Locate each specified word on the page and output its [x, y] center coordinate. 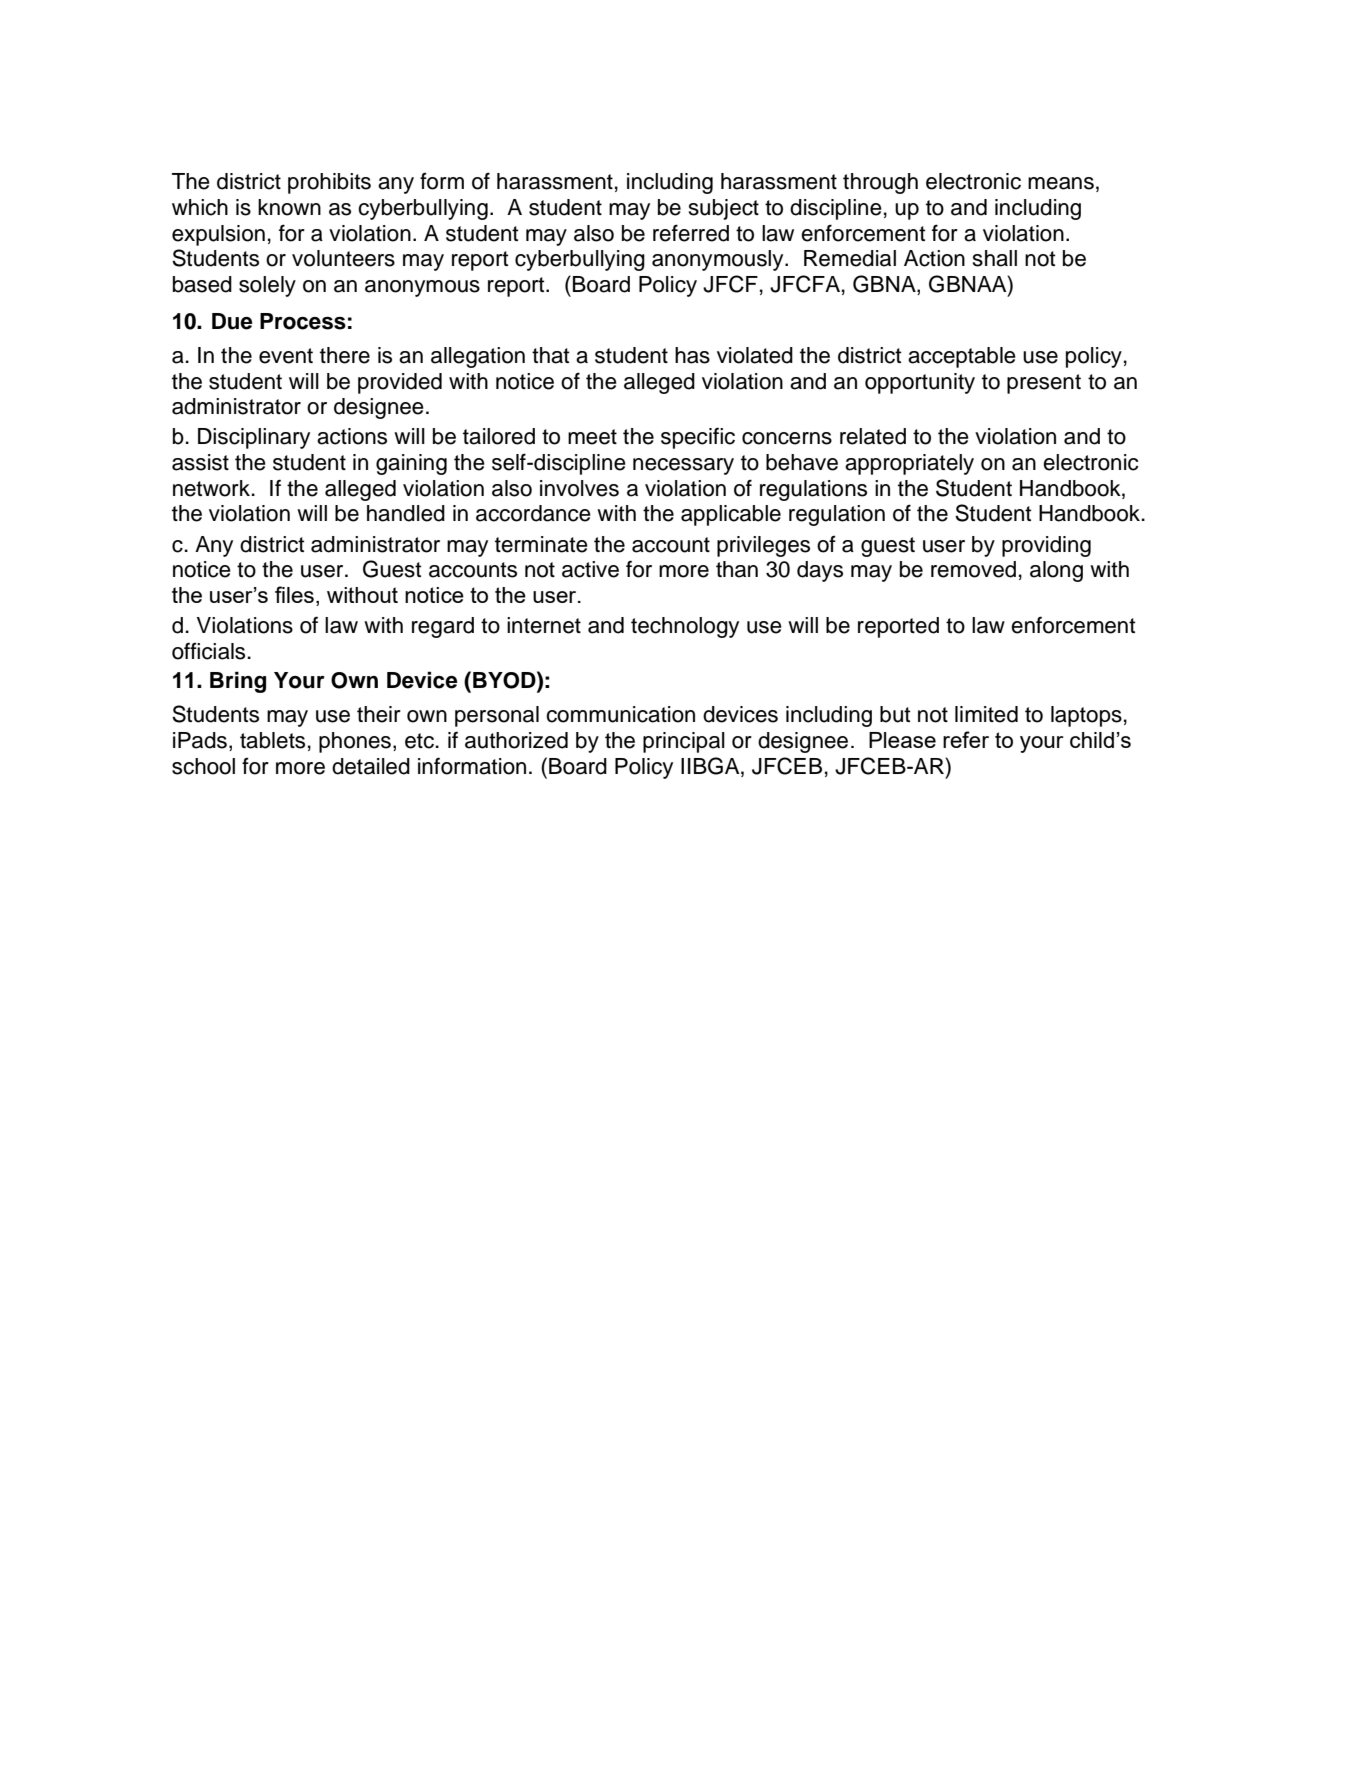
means [1061, 183]
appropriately [909, 464]
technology [685, 627]
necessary [683, 466]
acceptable [962, 357]
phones [355, 742]
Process [303, 321]
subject [724, 209]
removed [973, 569]
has [692, 355]
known [289, 207]
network [211, 488]
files [294, 594]
